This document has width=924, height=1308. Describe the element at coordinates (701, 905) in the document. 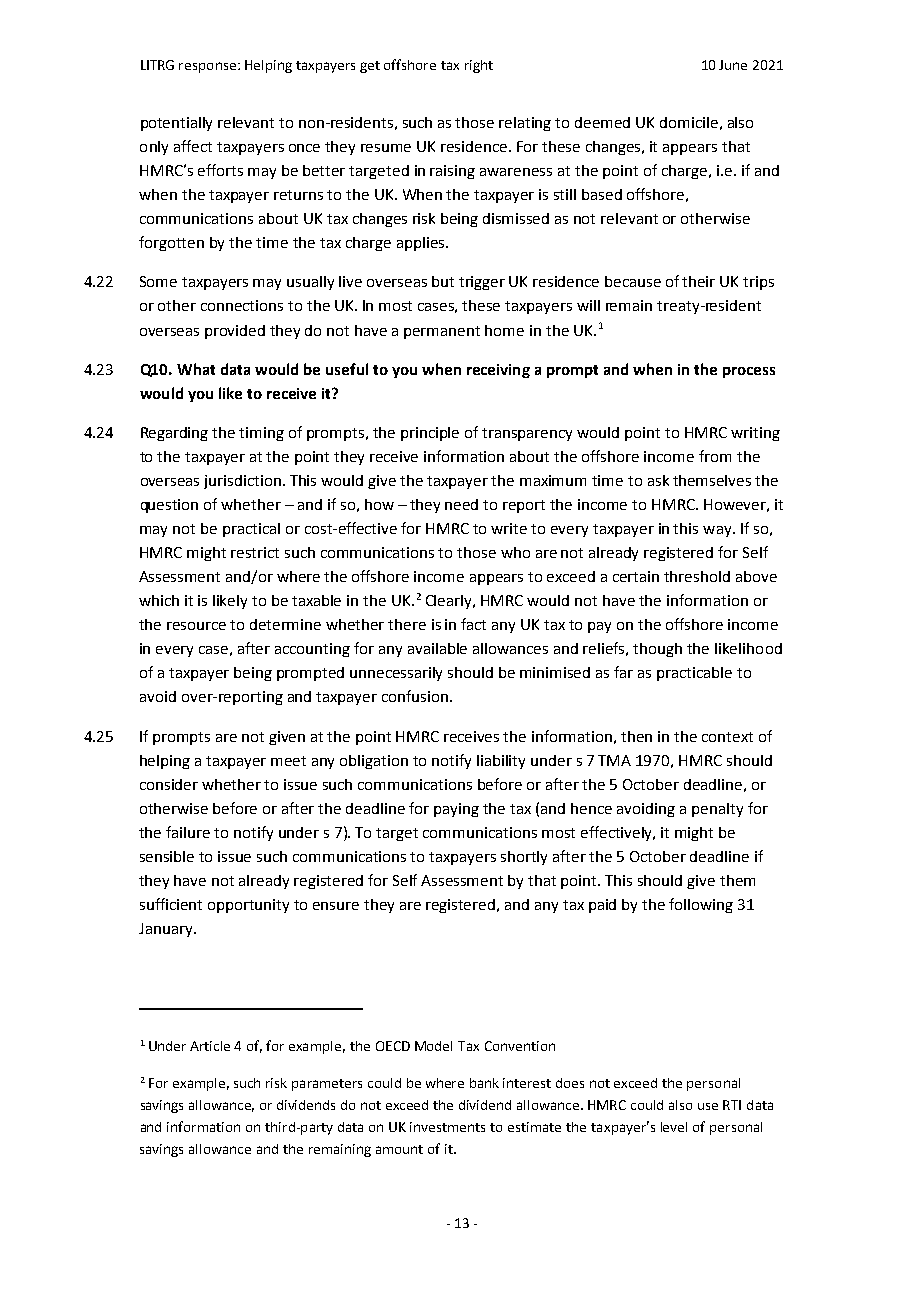

I see `following` at that location.
